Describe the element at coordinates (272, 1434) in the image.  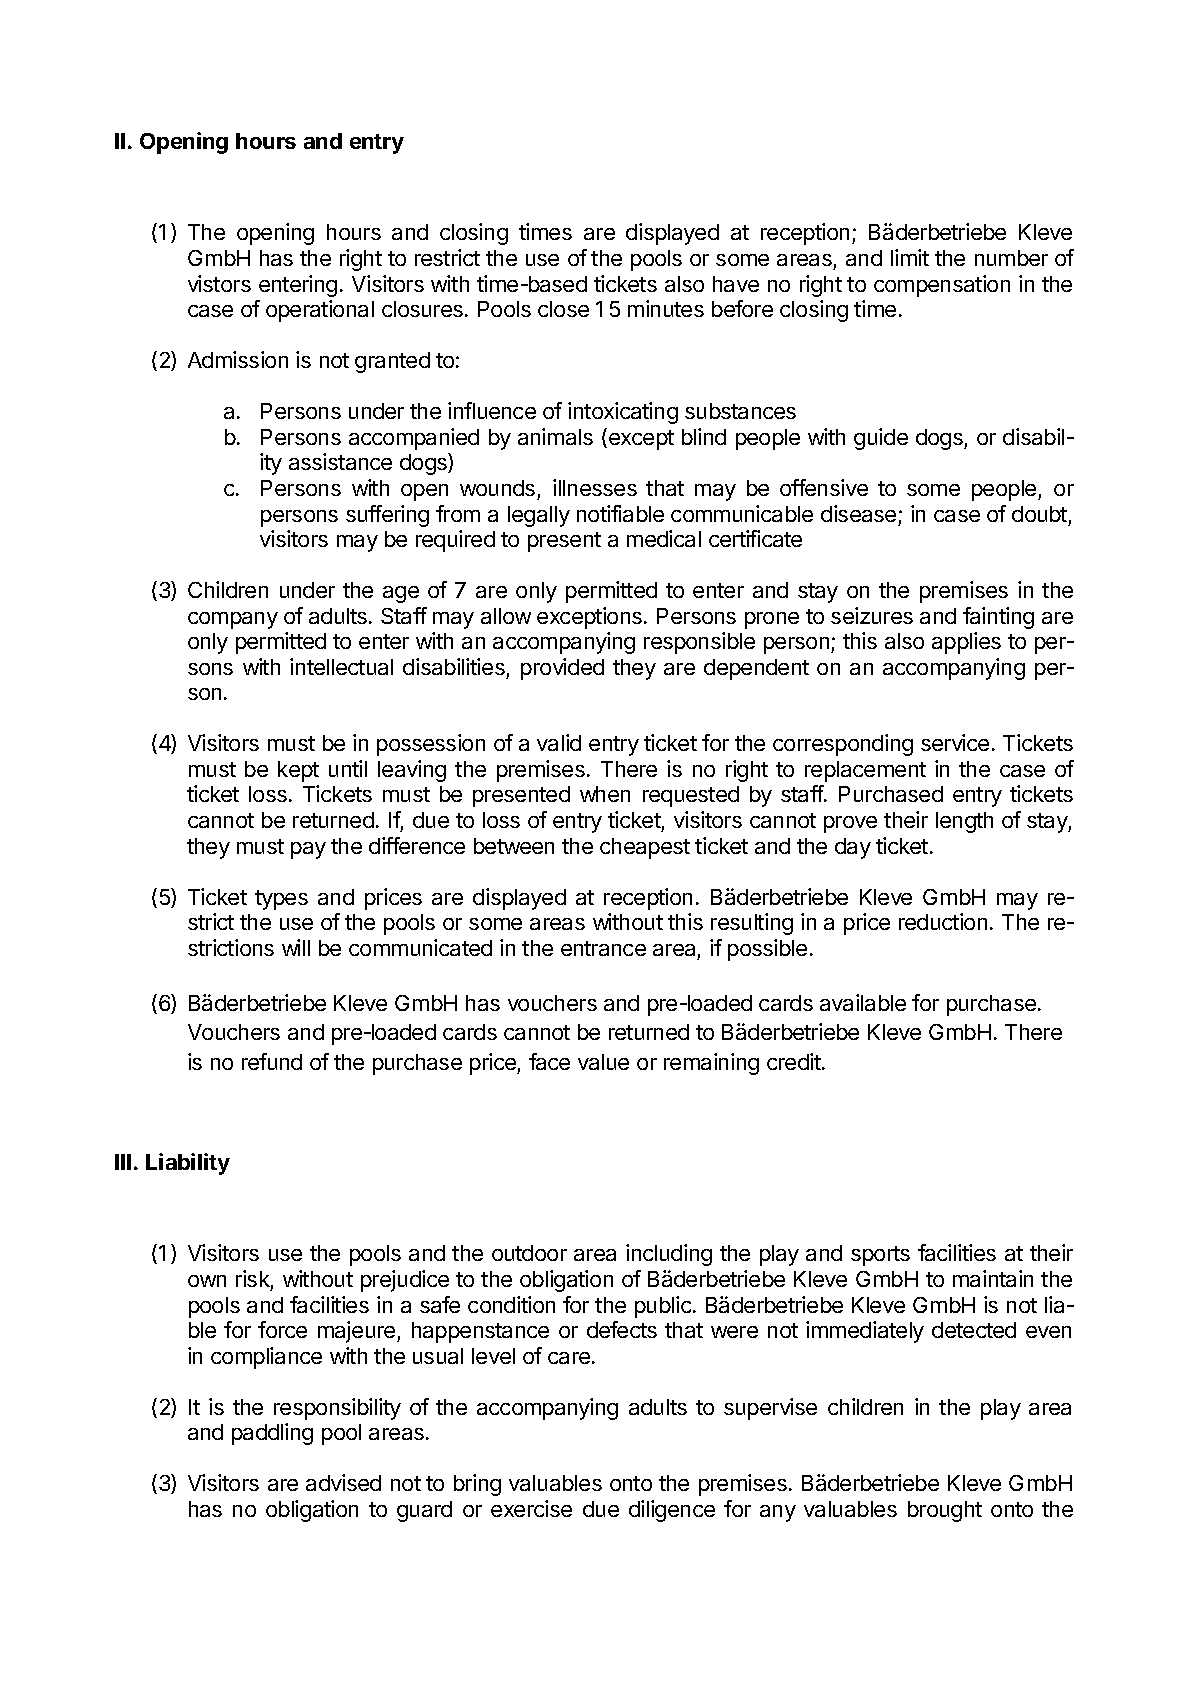
I see `paddling` at that location.
